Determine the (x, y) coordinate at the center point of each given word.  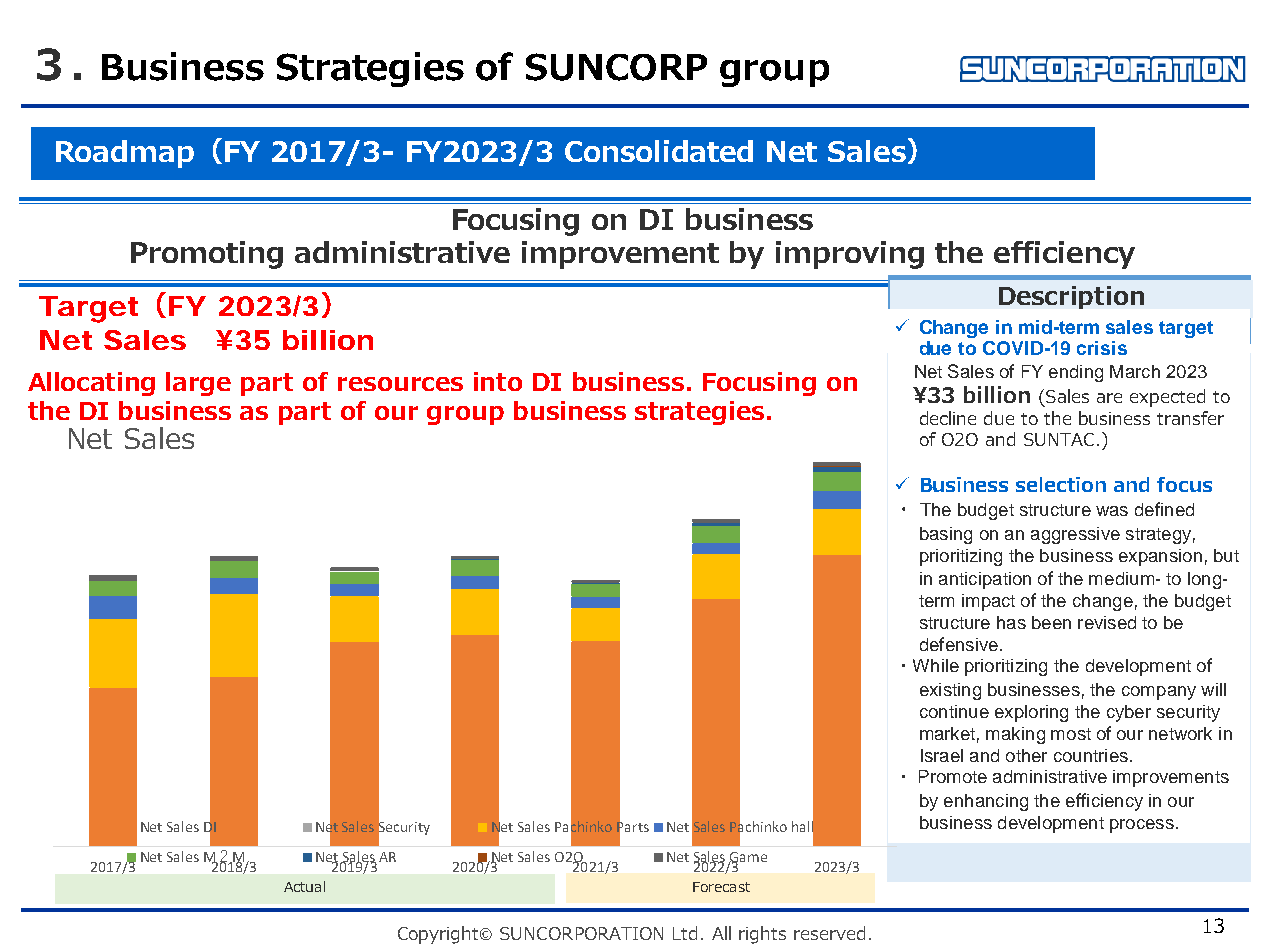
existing (950, 691)
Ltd (685, 933)
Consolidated (659, 151)
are (1109, 398)
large (198, 384)
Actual (304, 886)
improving (850, 255)
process (1142, 826)
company (1159, 693)
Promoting (207, 255)
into (498, 381)
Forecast (721, 887)
